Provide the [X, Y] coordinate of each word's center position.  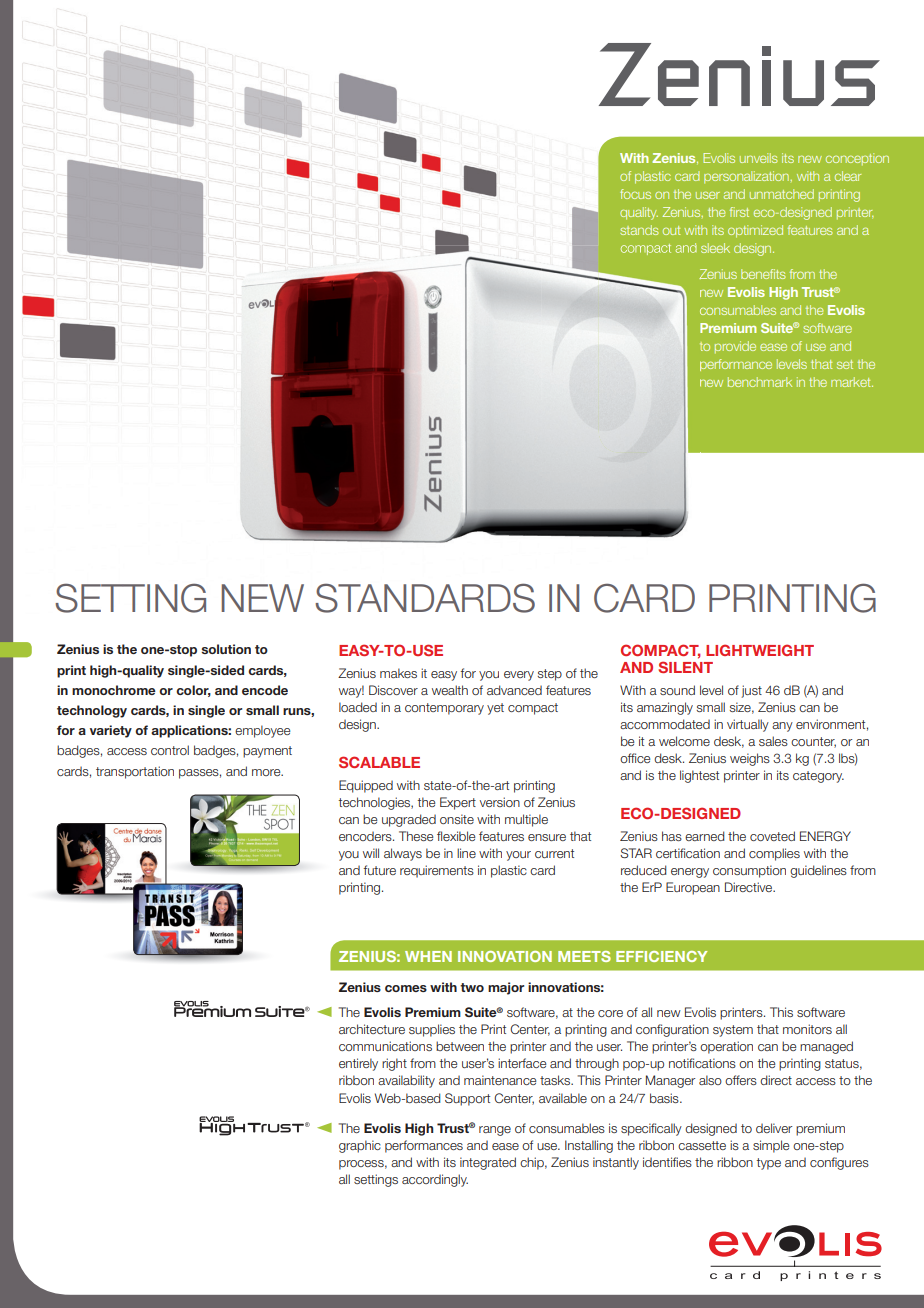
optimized [755, 231]
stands [639, 230]
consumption [749, 871]
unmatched [782, 194]
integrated [488, 1163]
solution [226, 649]
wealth [450, 690]
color [193, 691]
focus [635, 194]
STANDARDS [425, 598]
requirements [437, 871]
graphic [360, 1146]
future [379, 870]
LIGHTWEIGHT [760, 650]
